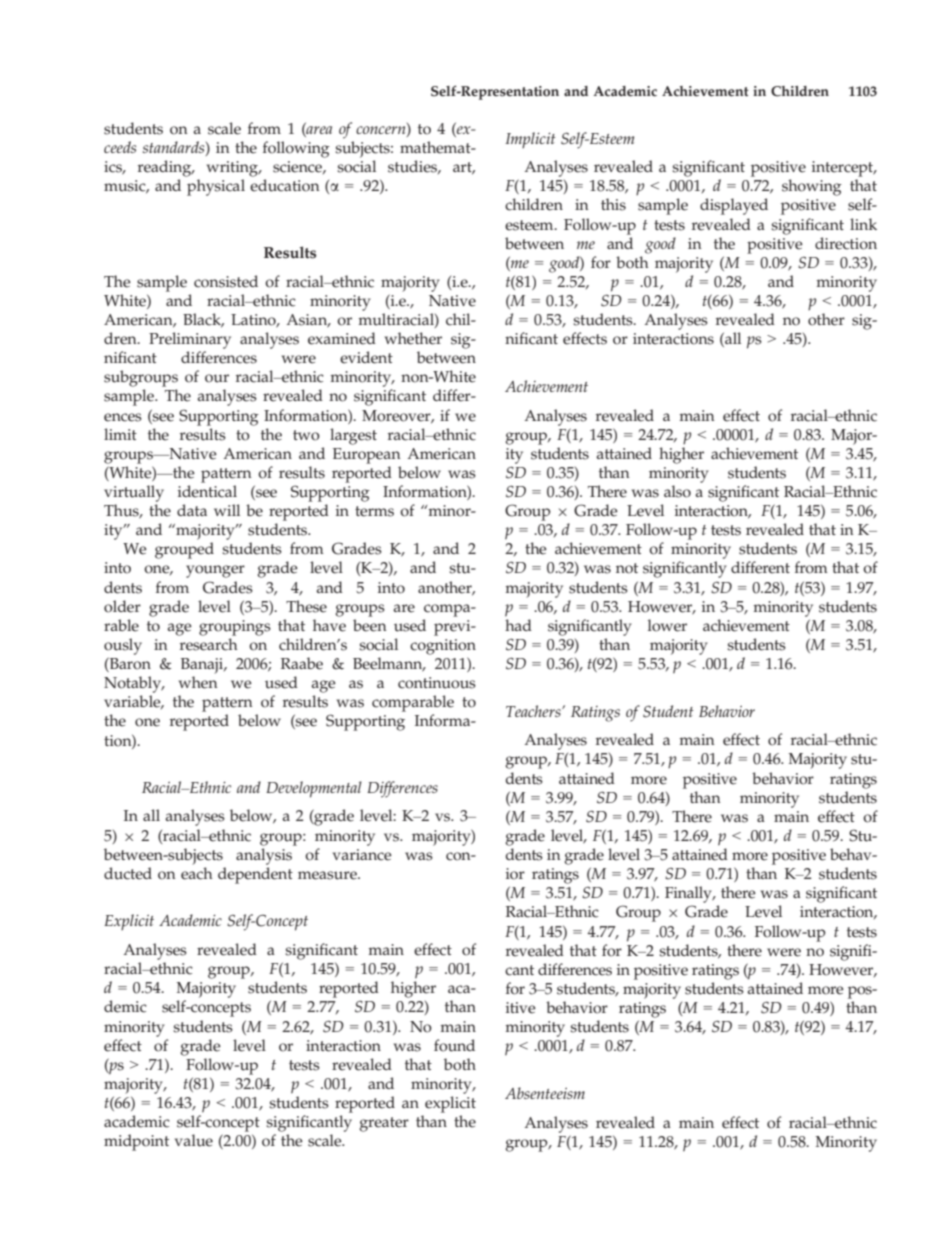 The height and width of the document is (1251, 952). What do you see at coordinates (209, 644) in the document?
I see `research` at bounding box center [209, 644].
